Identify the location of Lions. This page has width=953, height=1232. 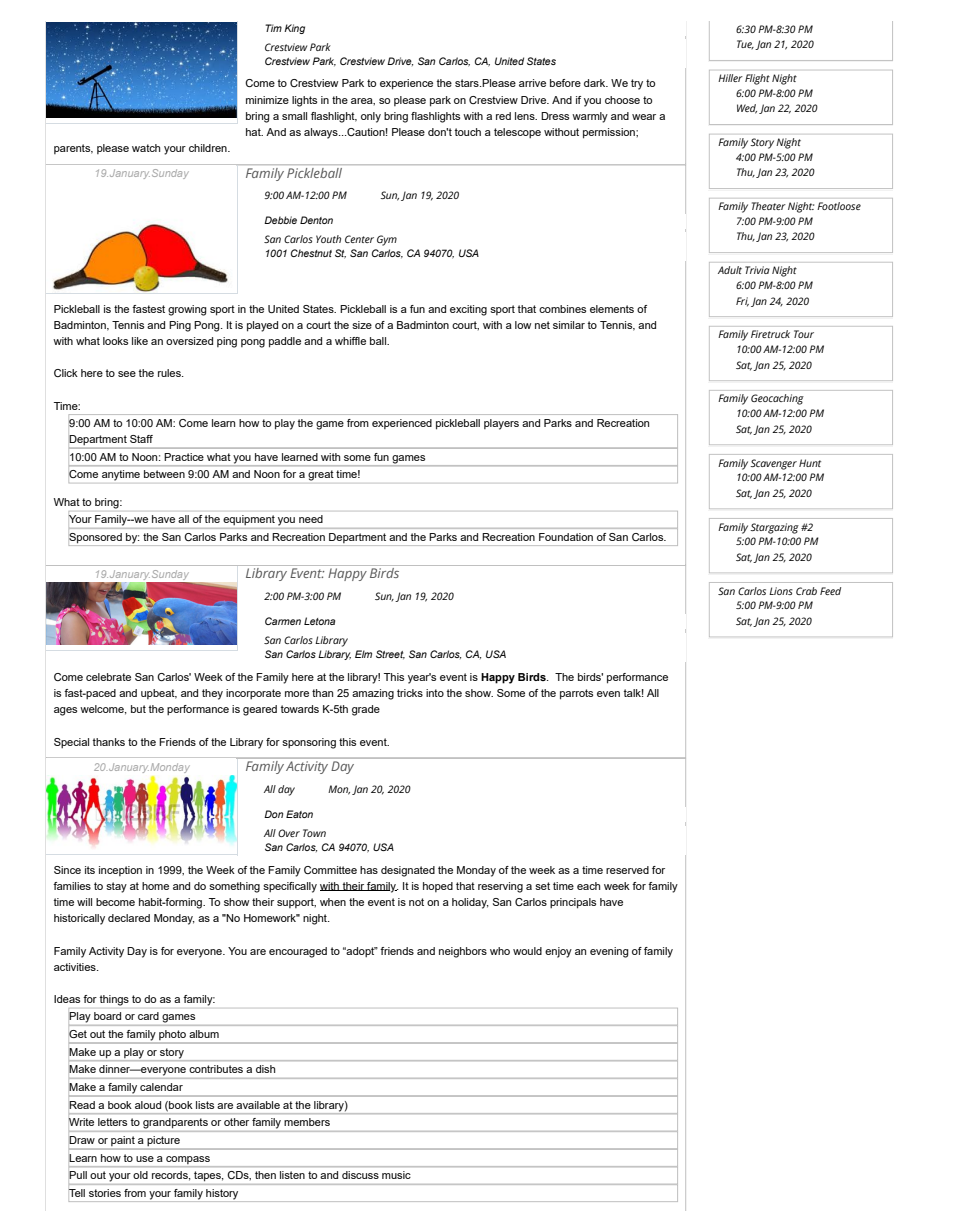
(781, 591).
